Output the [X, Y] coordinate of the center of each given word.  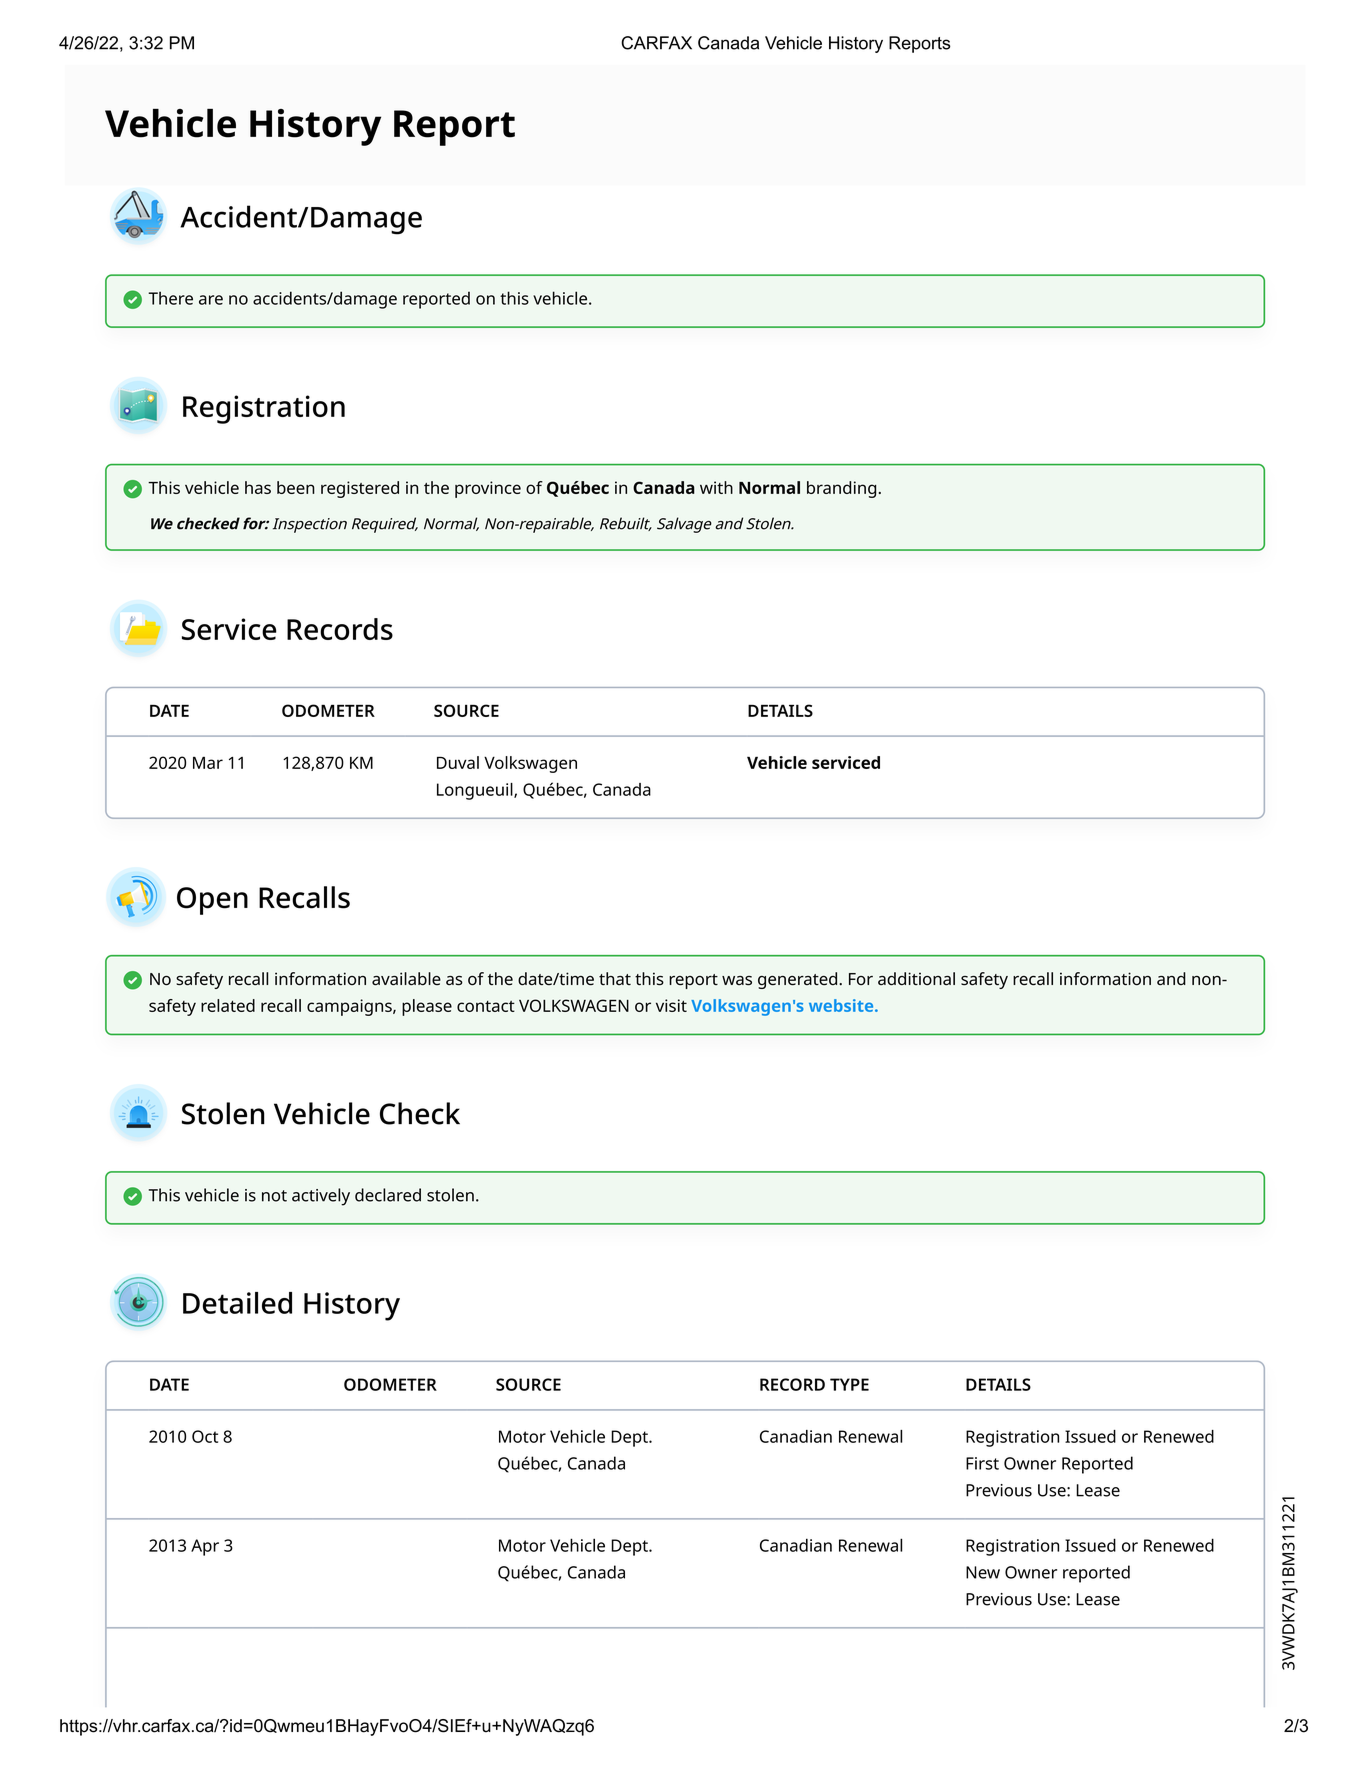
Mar [208, 763]
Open [212, 901]
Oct [205, 1436]
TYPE [849, 1384]
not [274, 1196]
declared [388, 1195]
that [615, 978]
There [170, 298]
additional [916, 979]
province [488, 489]
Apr [205, 1547]
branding [841, 489]
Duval [458, 762]
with [716, 487]
